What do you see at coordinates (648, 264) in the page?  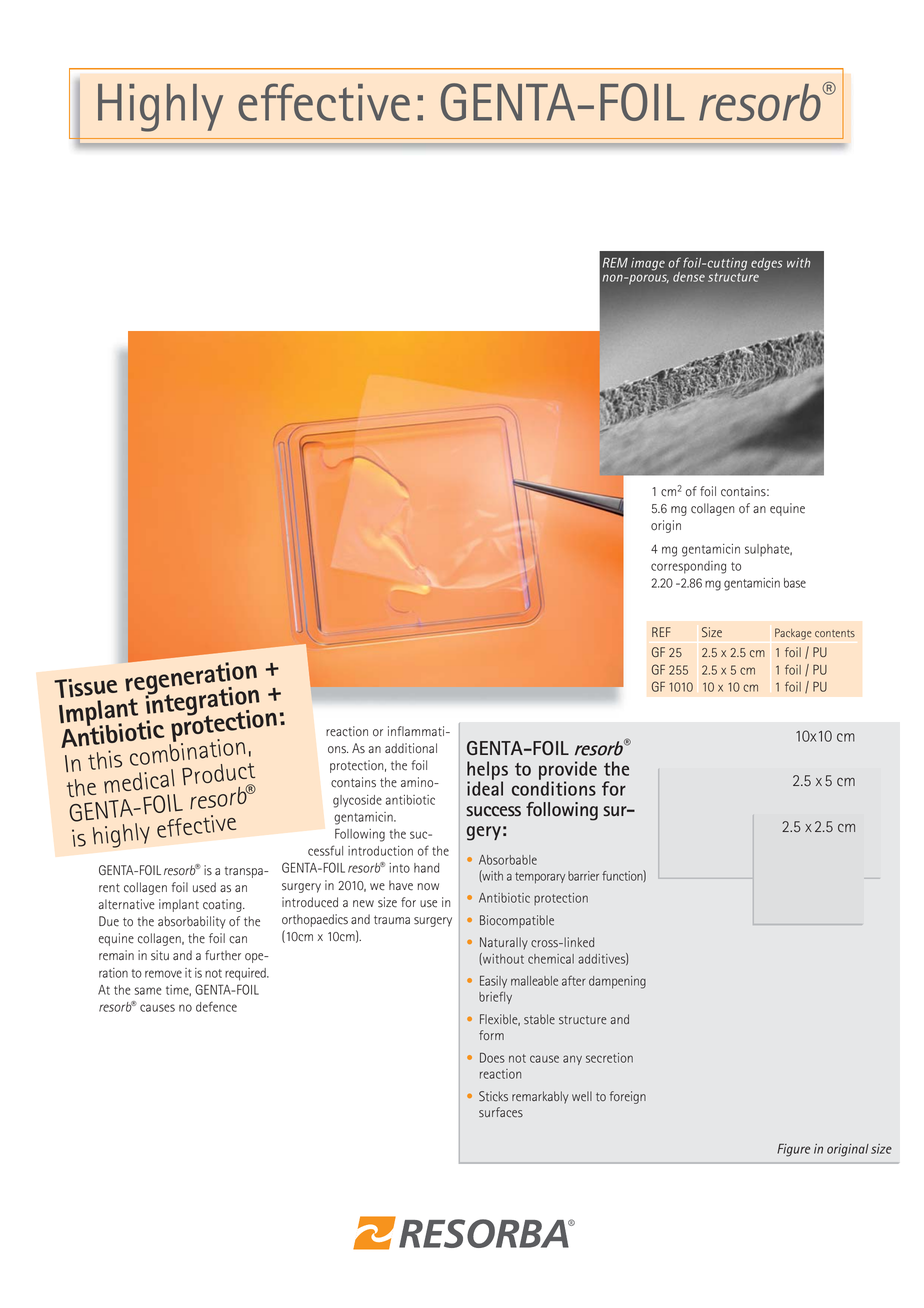 I see `image` at bounding box center [648, 264].
